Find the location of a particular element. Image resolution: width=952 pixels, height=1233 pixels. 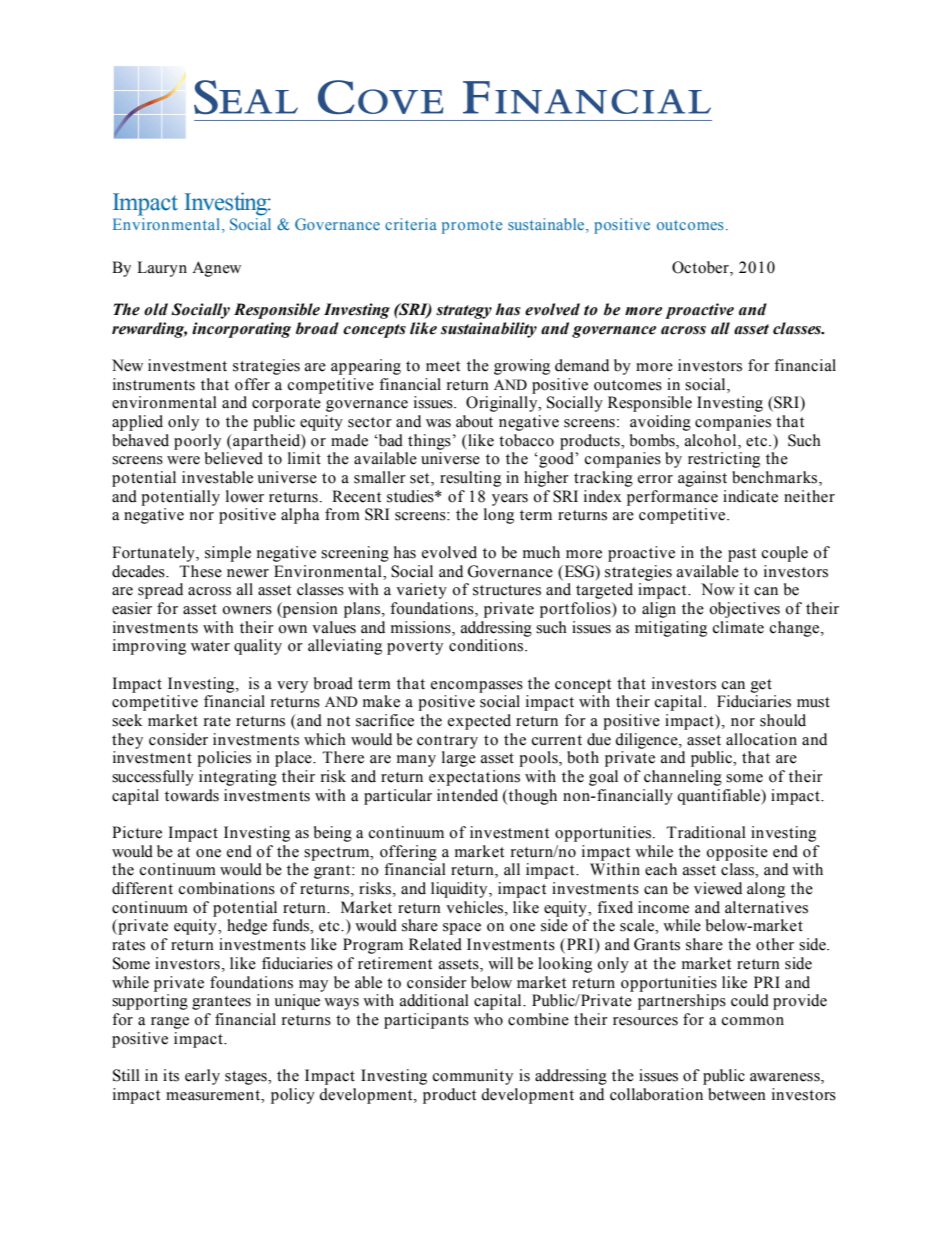

liquidity is located at coordinates (460, 890).
